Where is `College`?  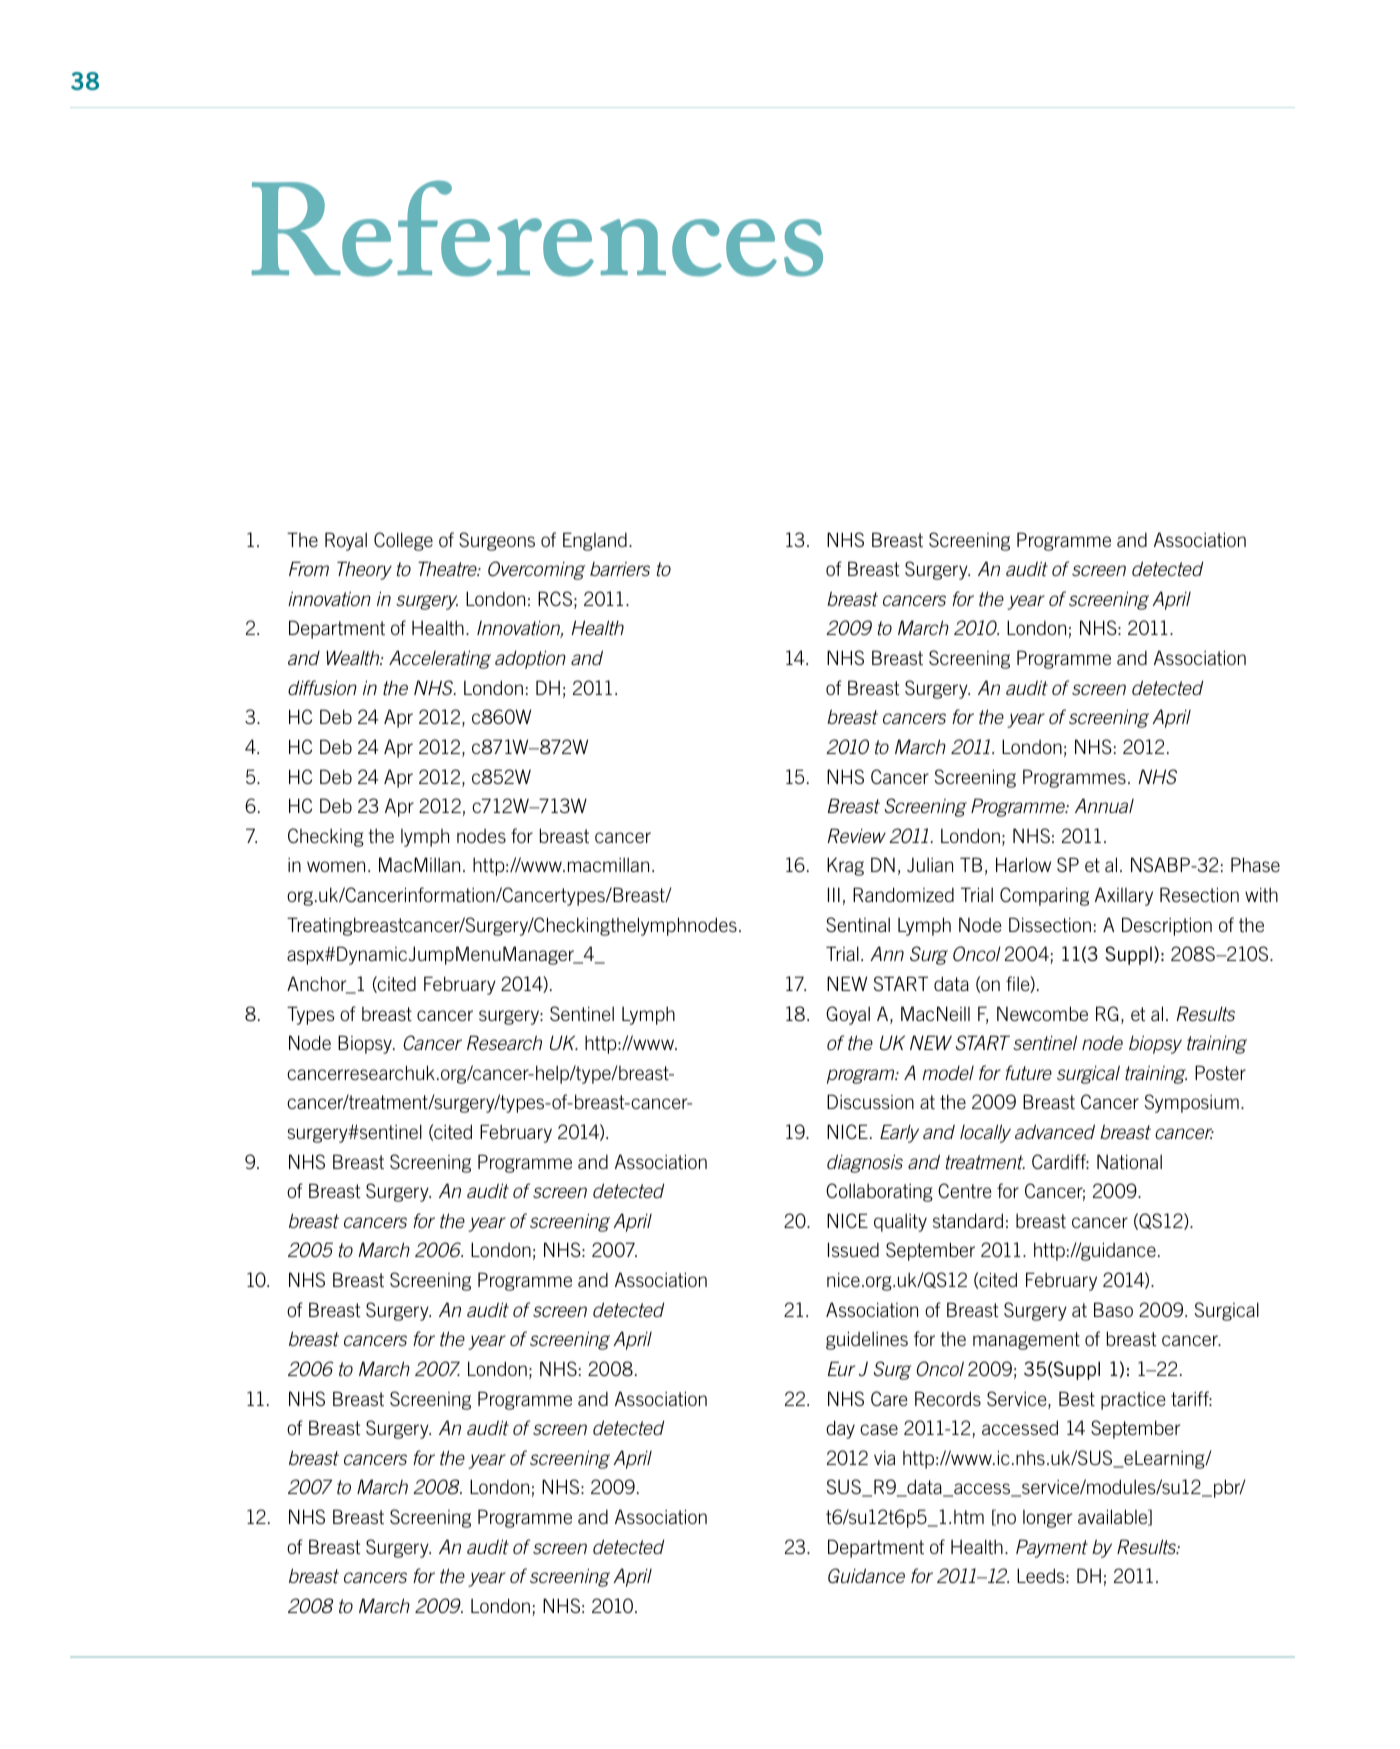
College is located at coordinates (403, 541).
